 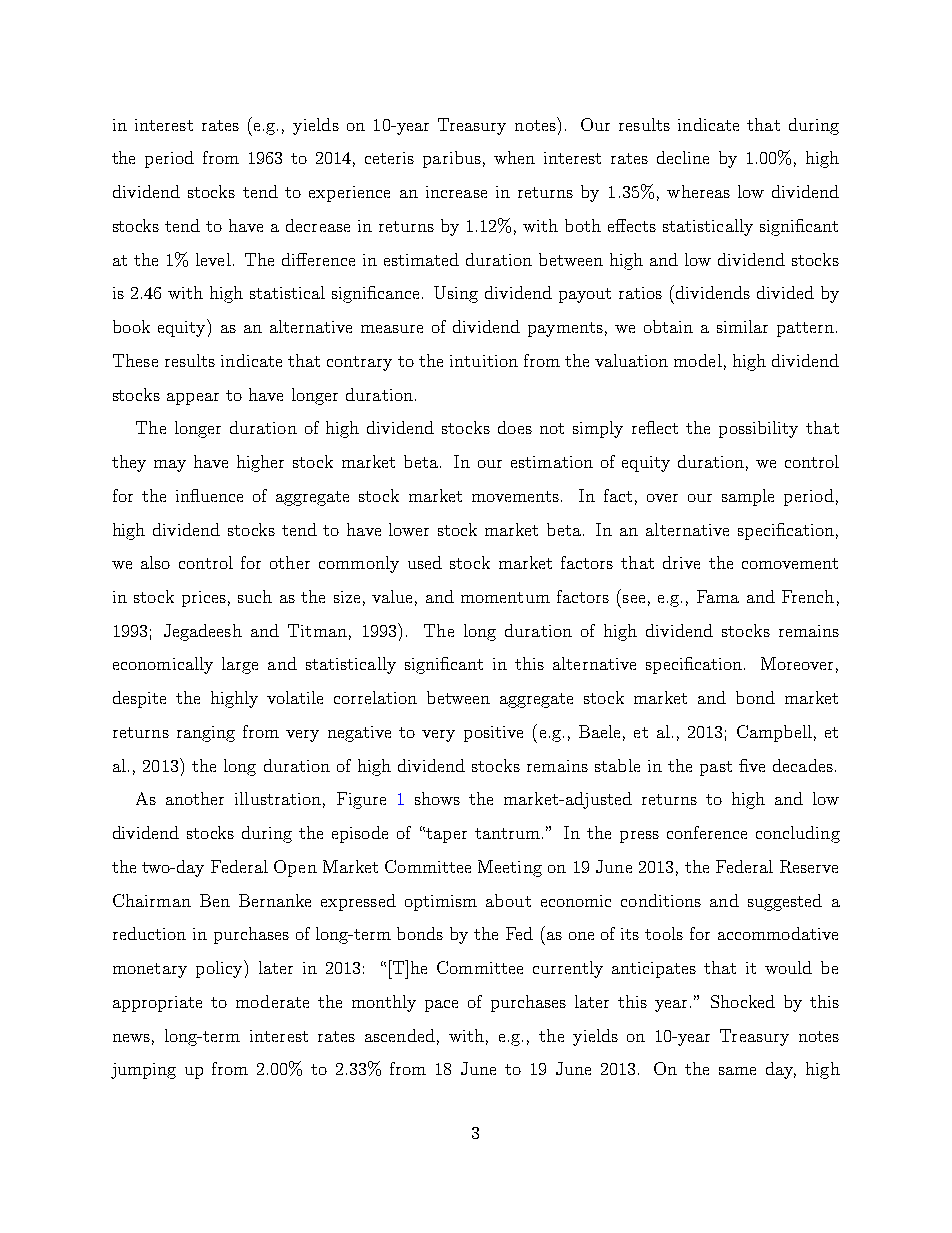 I want to click on jumping, so click(x=143, y=1071).
